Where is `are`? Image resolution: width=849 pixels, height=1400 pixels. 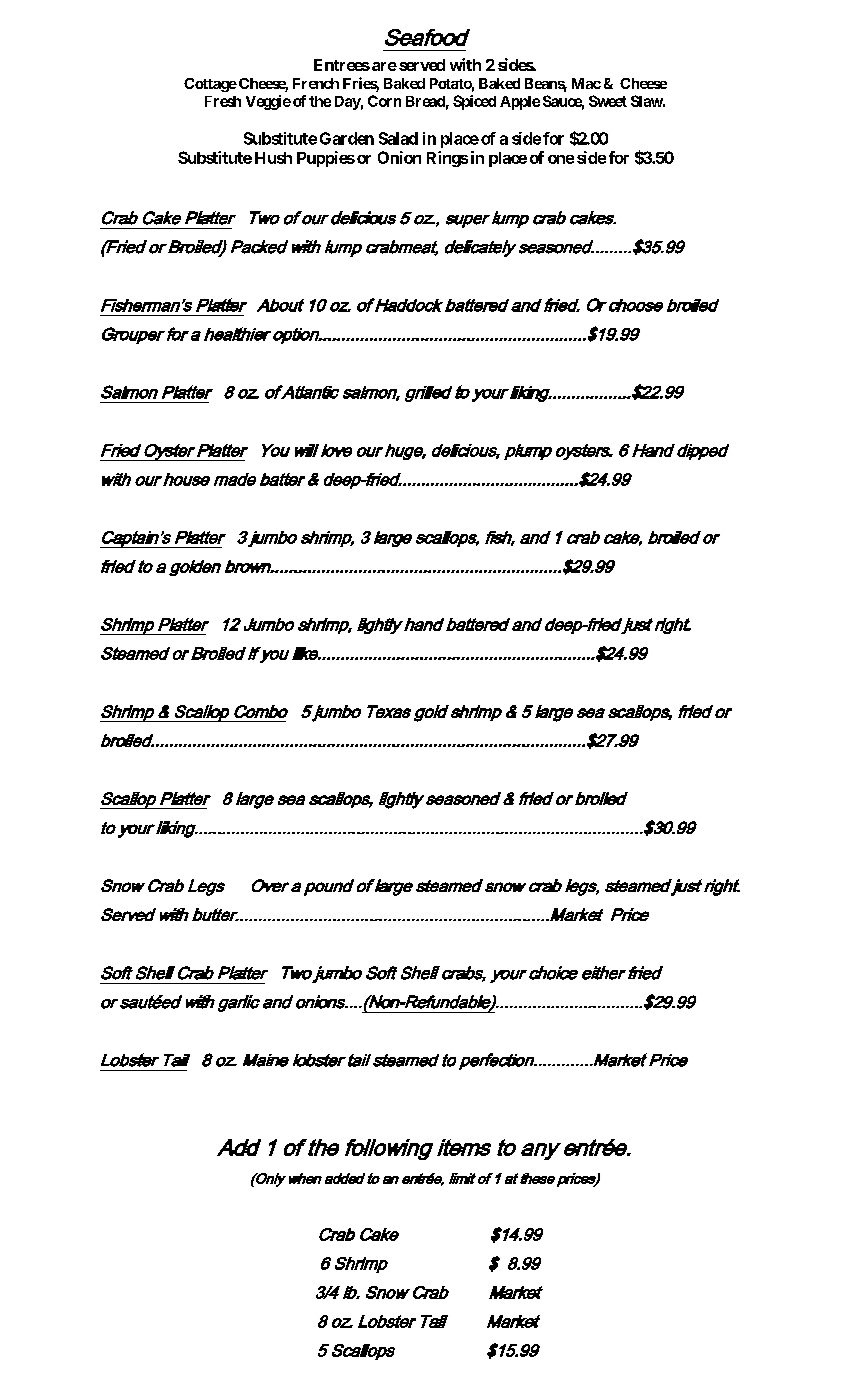 are is located at coordinates (384, 66).
